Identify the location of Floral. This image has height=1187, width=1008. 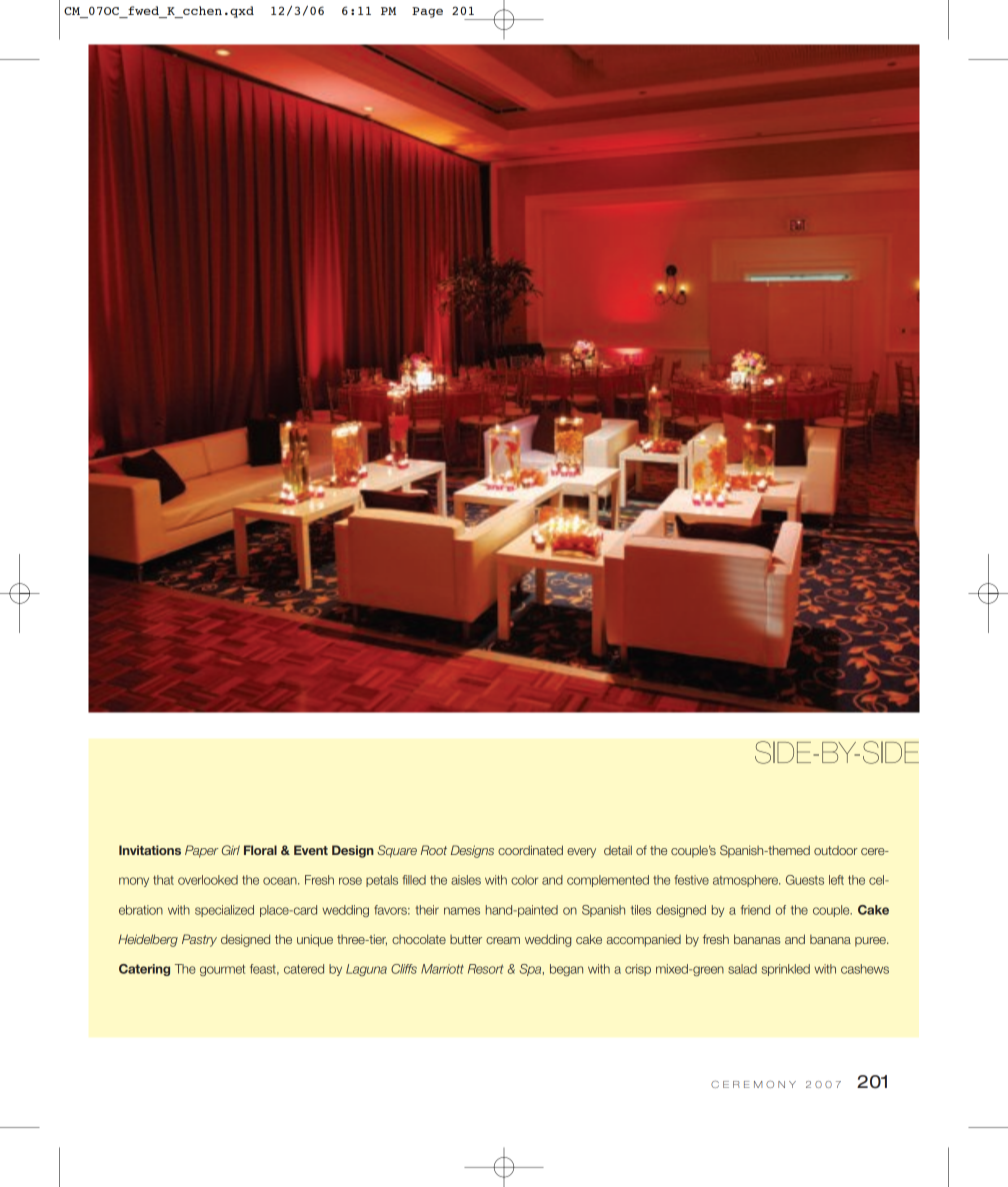
(260, 850).
